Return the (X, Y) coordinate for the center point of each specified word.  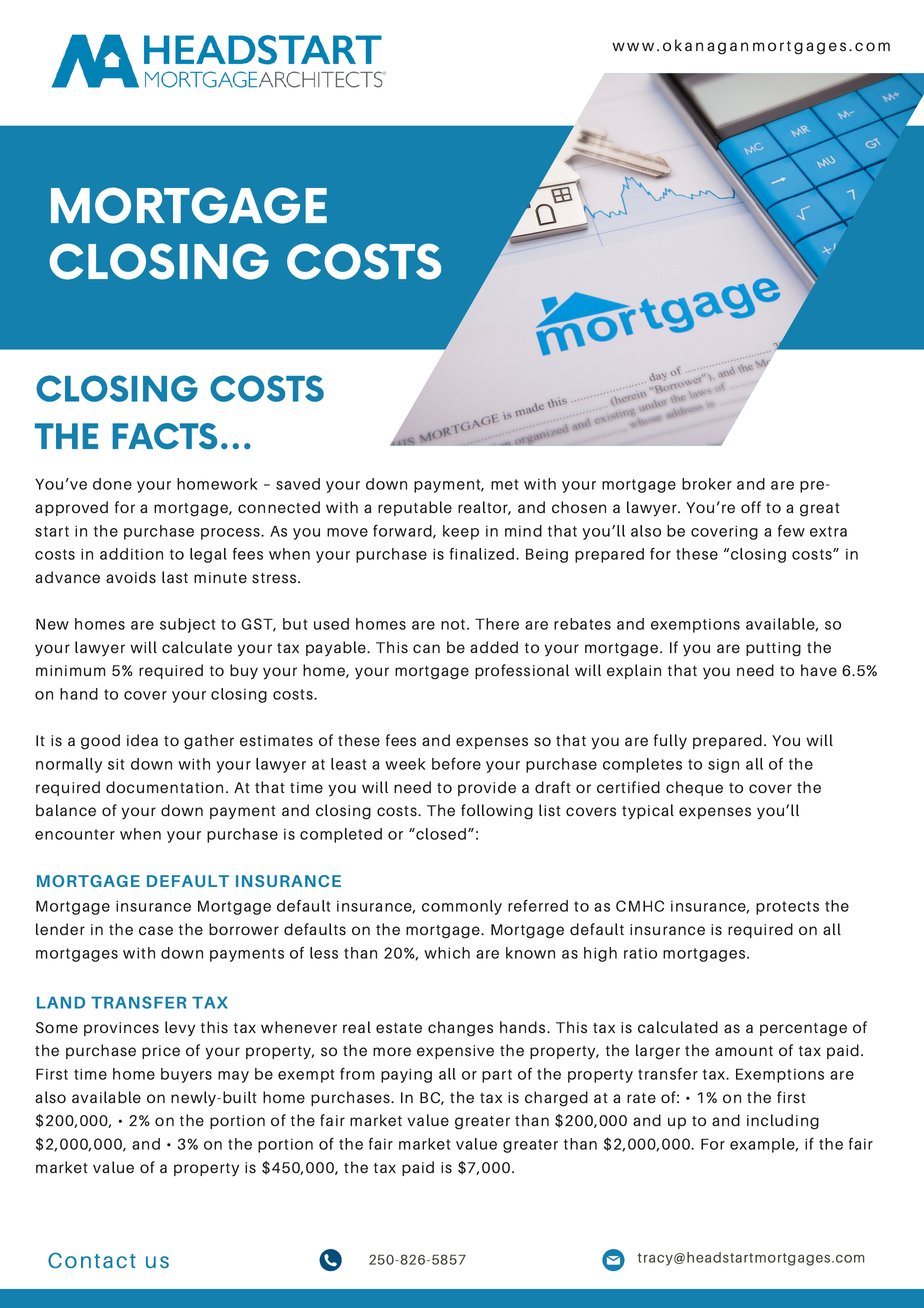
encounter (75, 834)
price (161, 1052)
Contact (92, 1260)
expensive (455, 1052)
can (426, 649)
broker (707, 484)
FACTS (164, 436)
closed (440, 834)
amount (744, 1051)
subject (188, 625)
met (505, 484)
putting (773, 649)
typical (648, 812)
